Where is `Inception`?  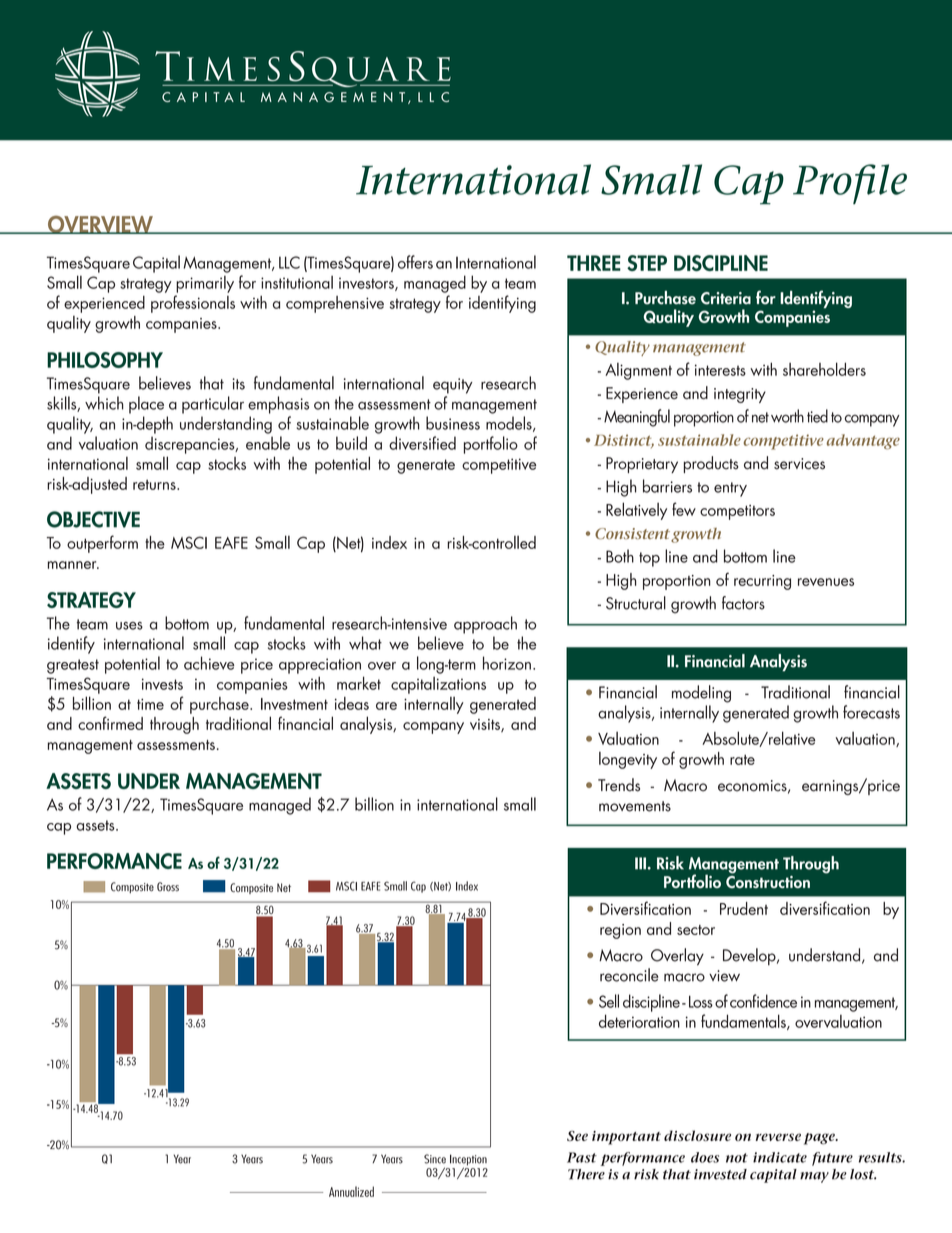
Inception is located at coordinates (468, 1161).
